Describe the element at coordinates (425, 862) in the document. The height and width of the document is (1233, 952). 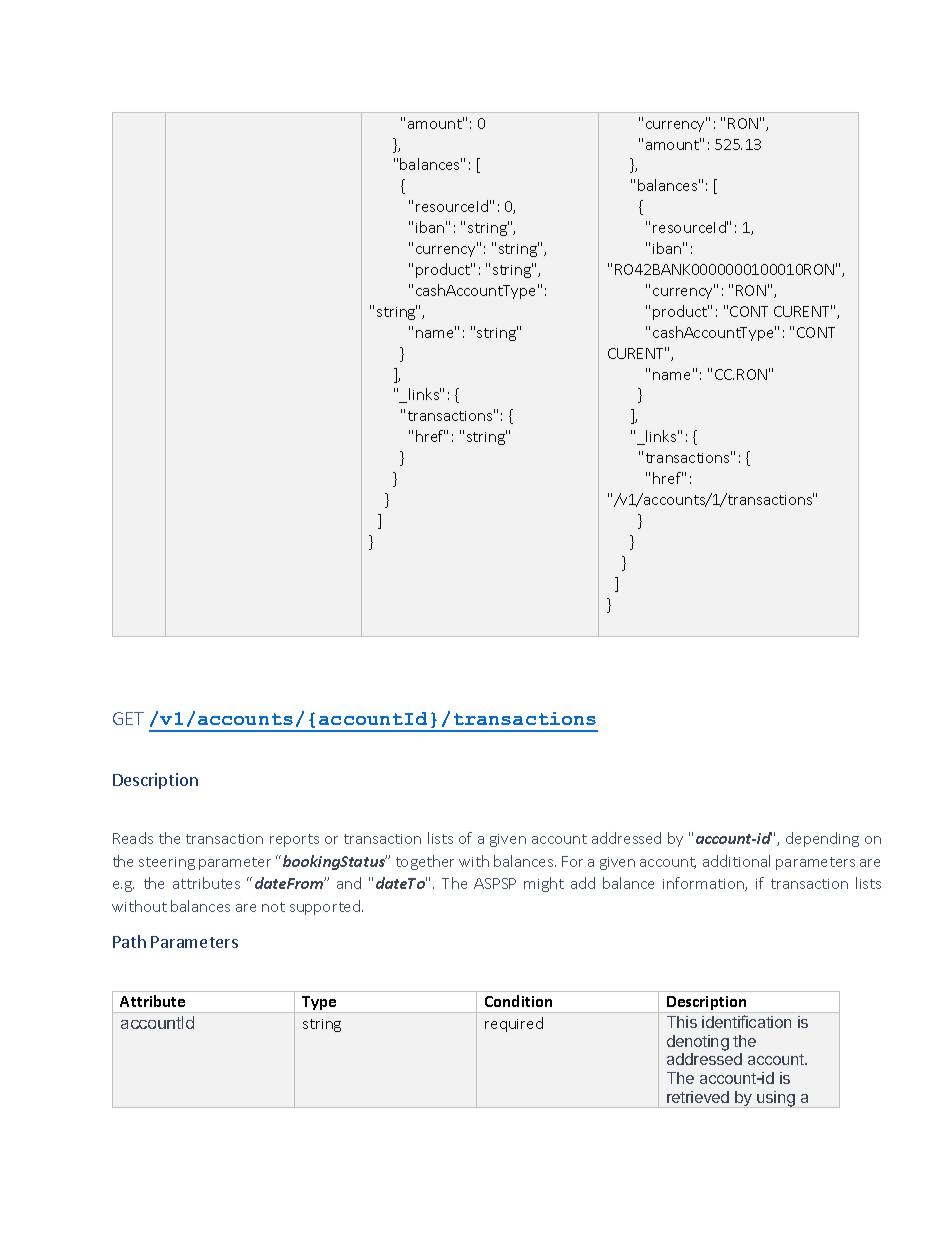
I see `together` at that location.
